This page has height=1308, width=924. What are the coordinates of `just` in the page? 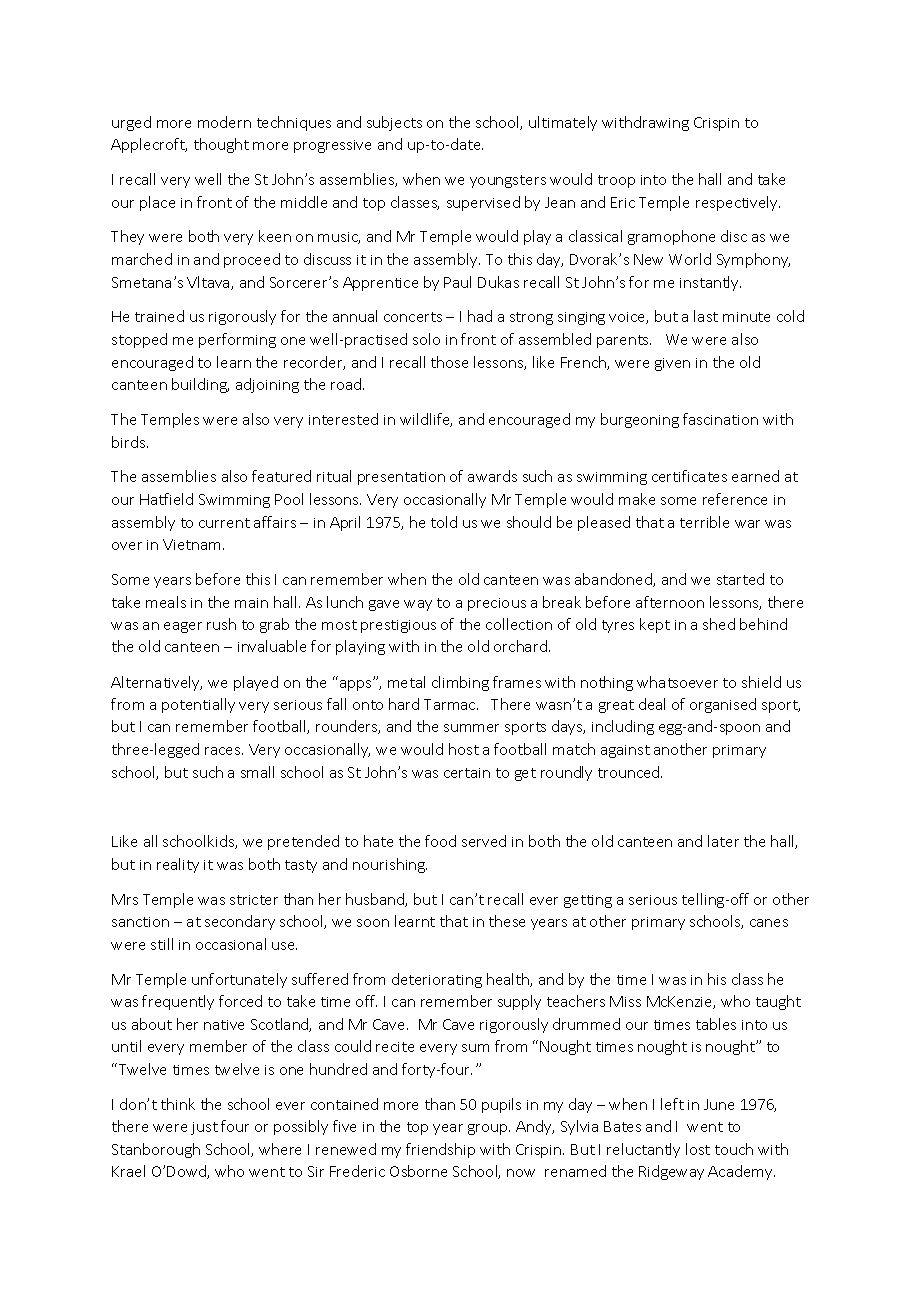 It's located at (204, 1128).
